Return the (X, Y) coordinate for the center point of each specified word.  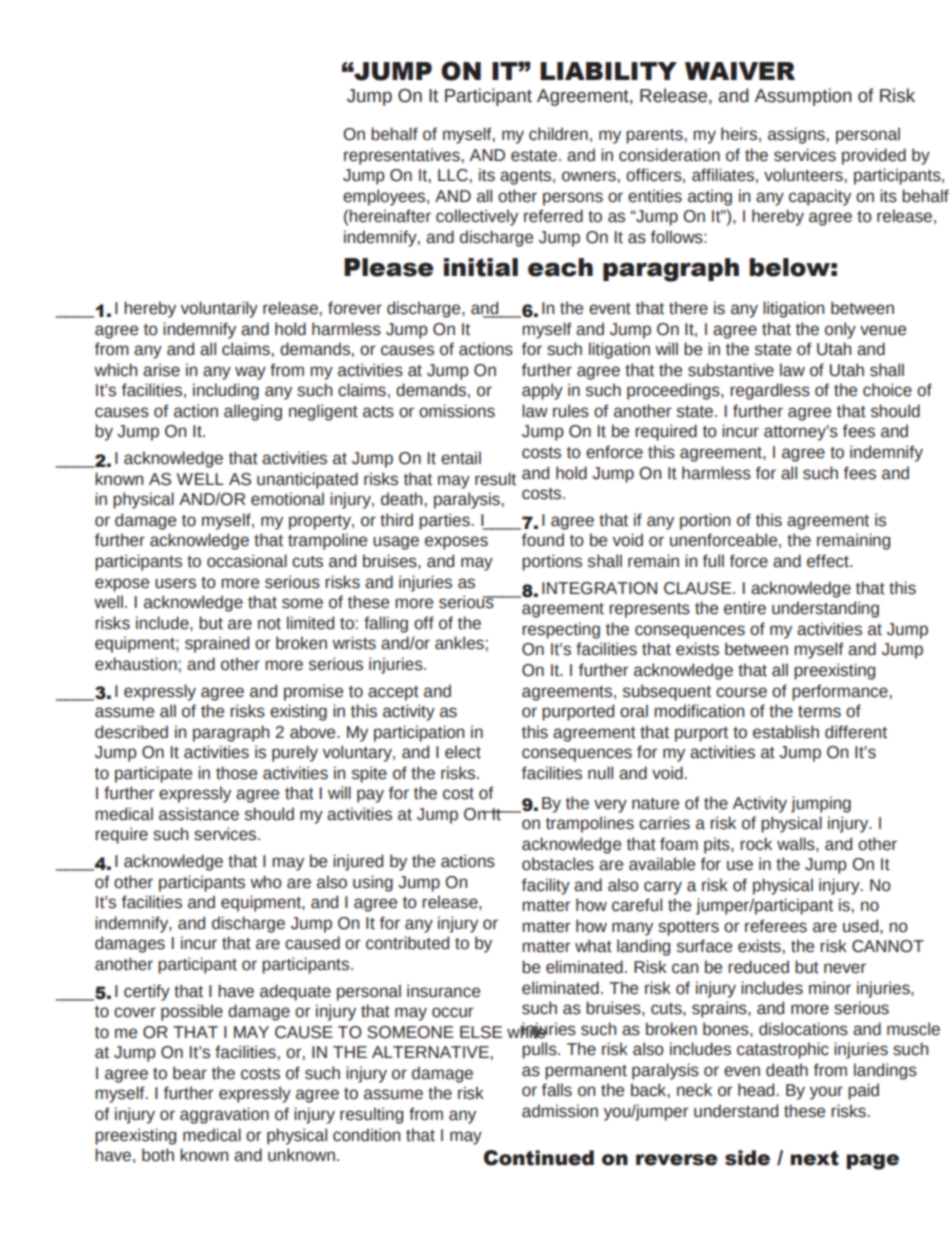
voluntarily (219, 309)
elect (463, 752)
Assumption (803, 97)
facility (546, 886)
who (266, 882)
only (840, 330)
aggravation (224, 1115)
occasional (247, 561)
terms (819, 712)
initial (481, 267)
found (543, 540)
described (131, 732)
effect (829, 561)
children (558, 134)
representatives (402, 156)
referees (776, 926)
